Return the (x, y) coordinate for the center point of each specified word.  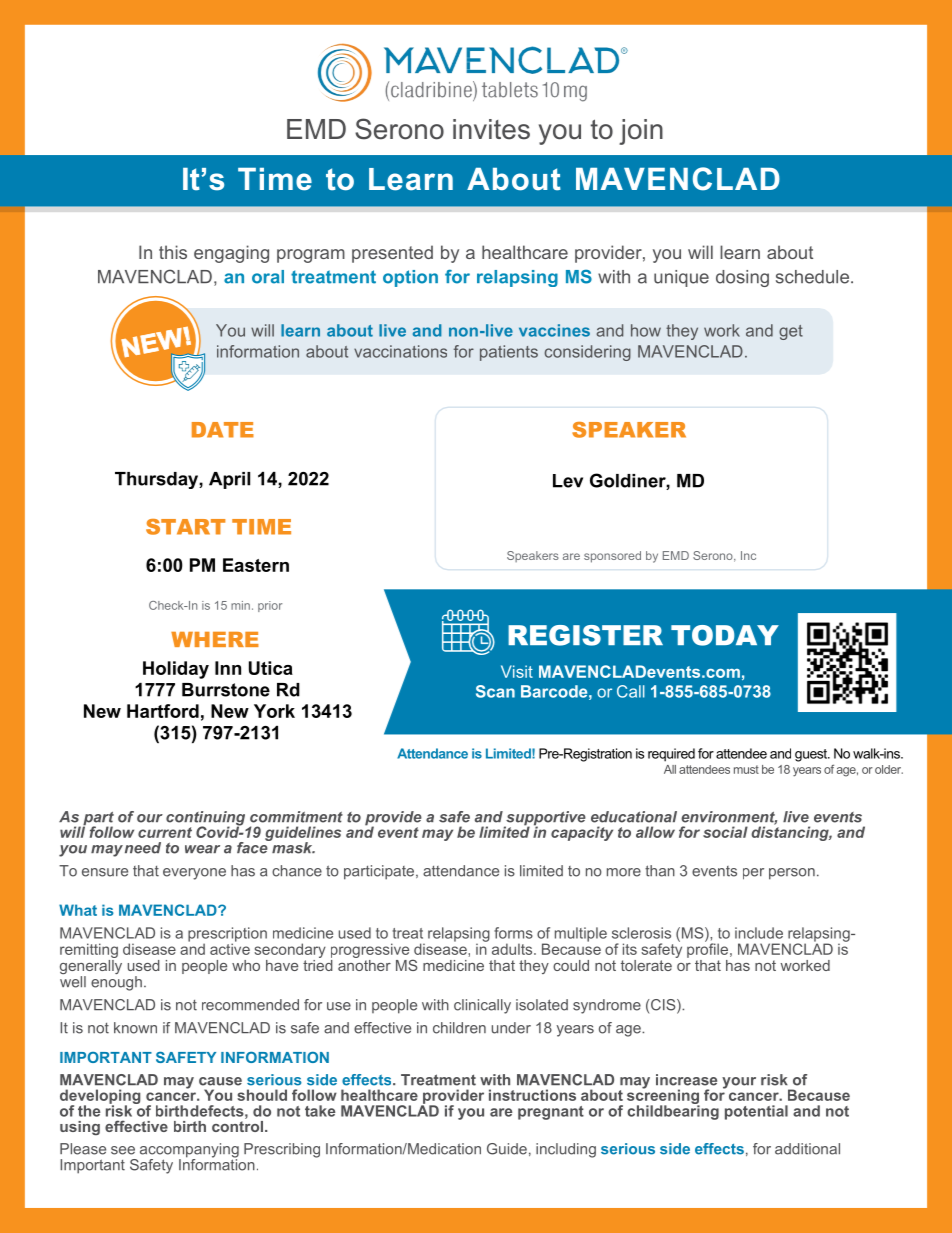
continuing (205, 819)
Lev (568, 481)
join (641, 132)
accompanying (189, 1151)
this (173, 252)
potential (756, 1112)
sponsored (612, 557)
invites (491, 129)
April (229, 480)
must (746, 769)
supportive (545, 819)
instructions (532, 1095)
